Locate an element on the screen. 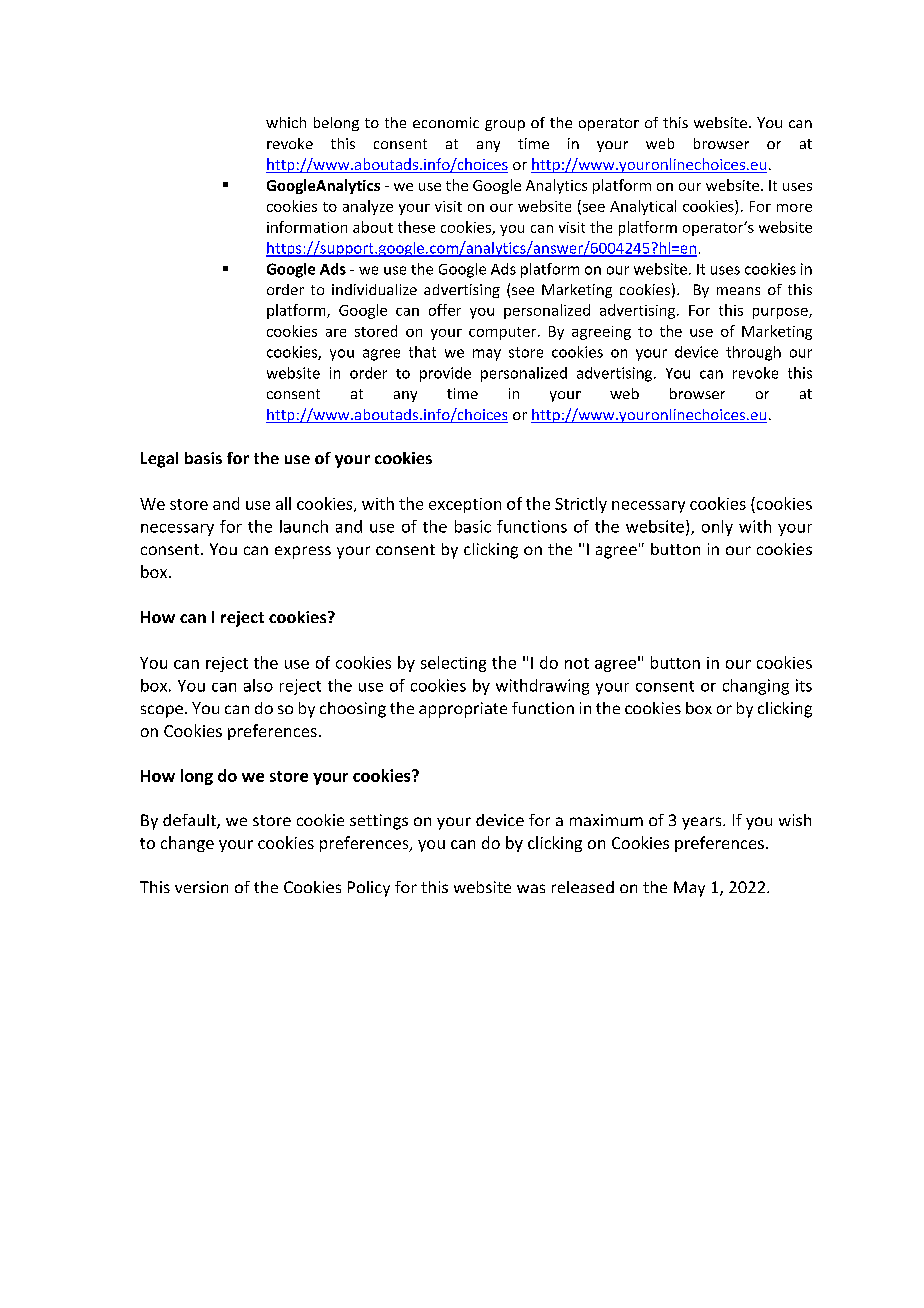  provide is located at coordinates (445, 374).
